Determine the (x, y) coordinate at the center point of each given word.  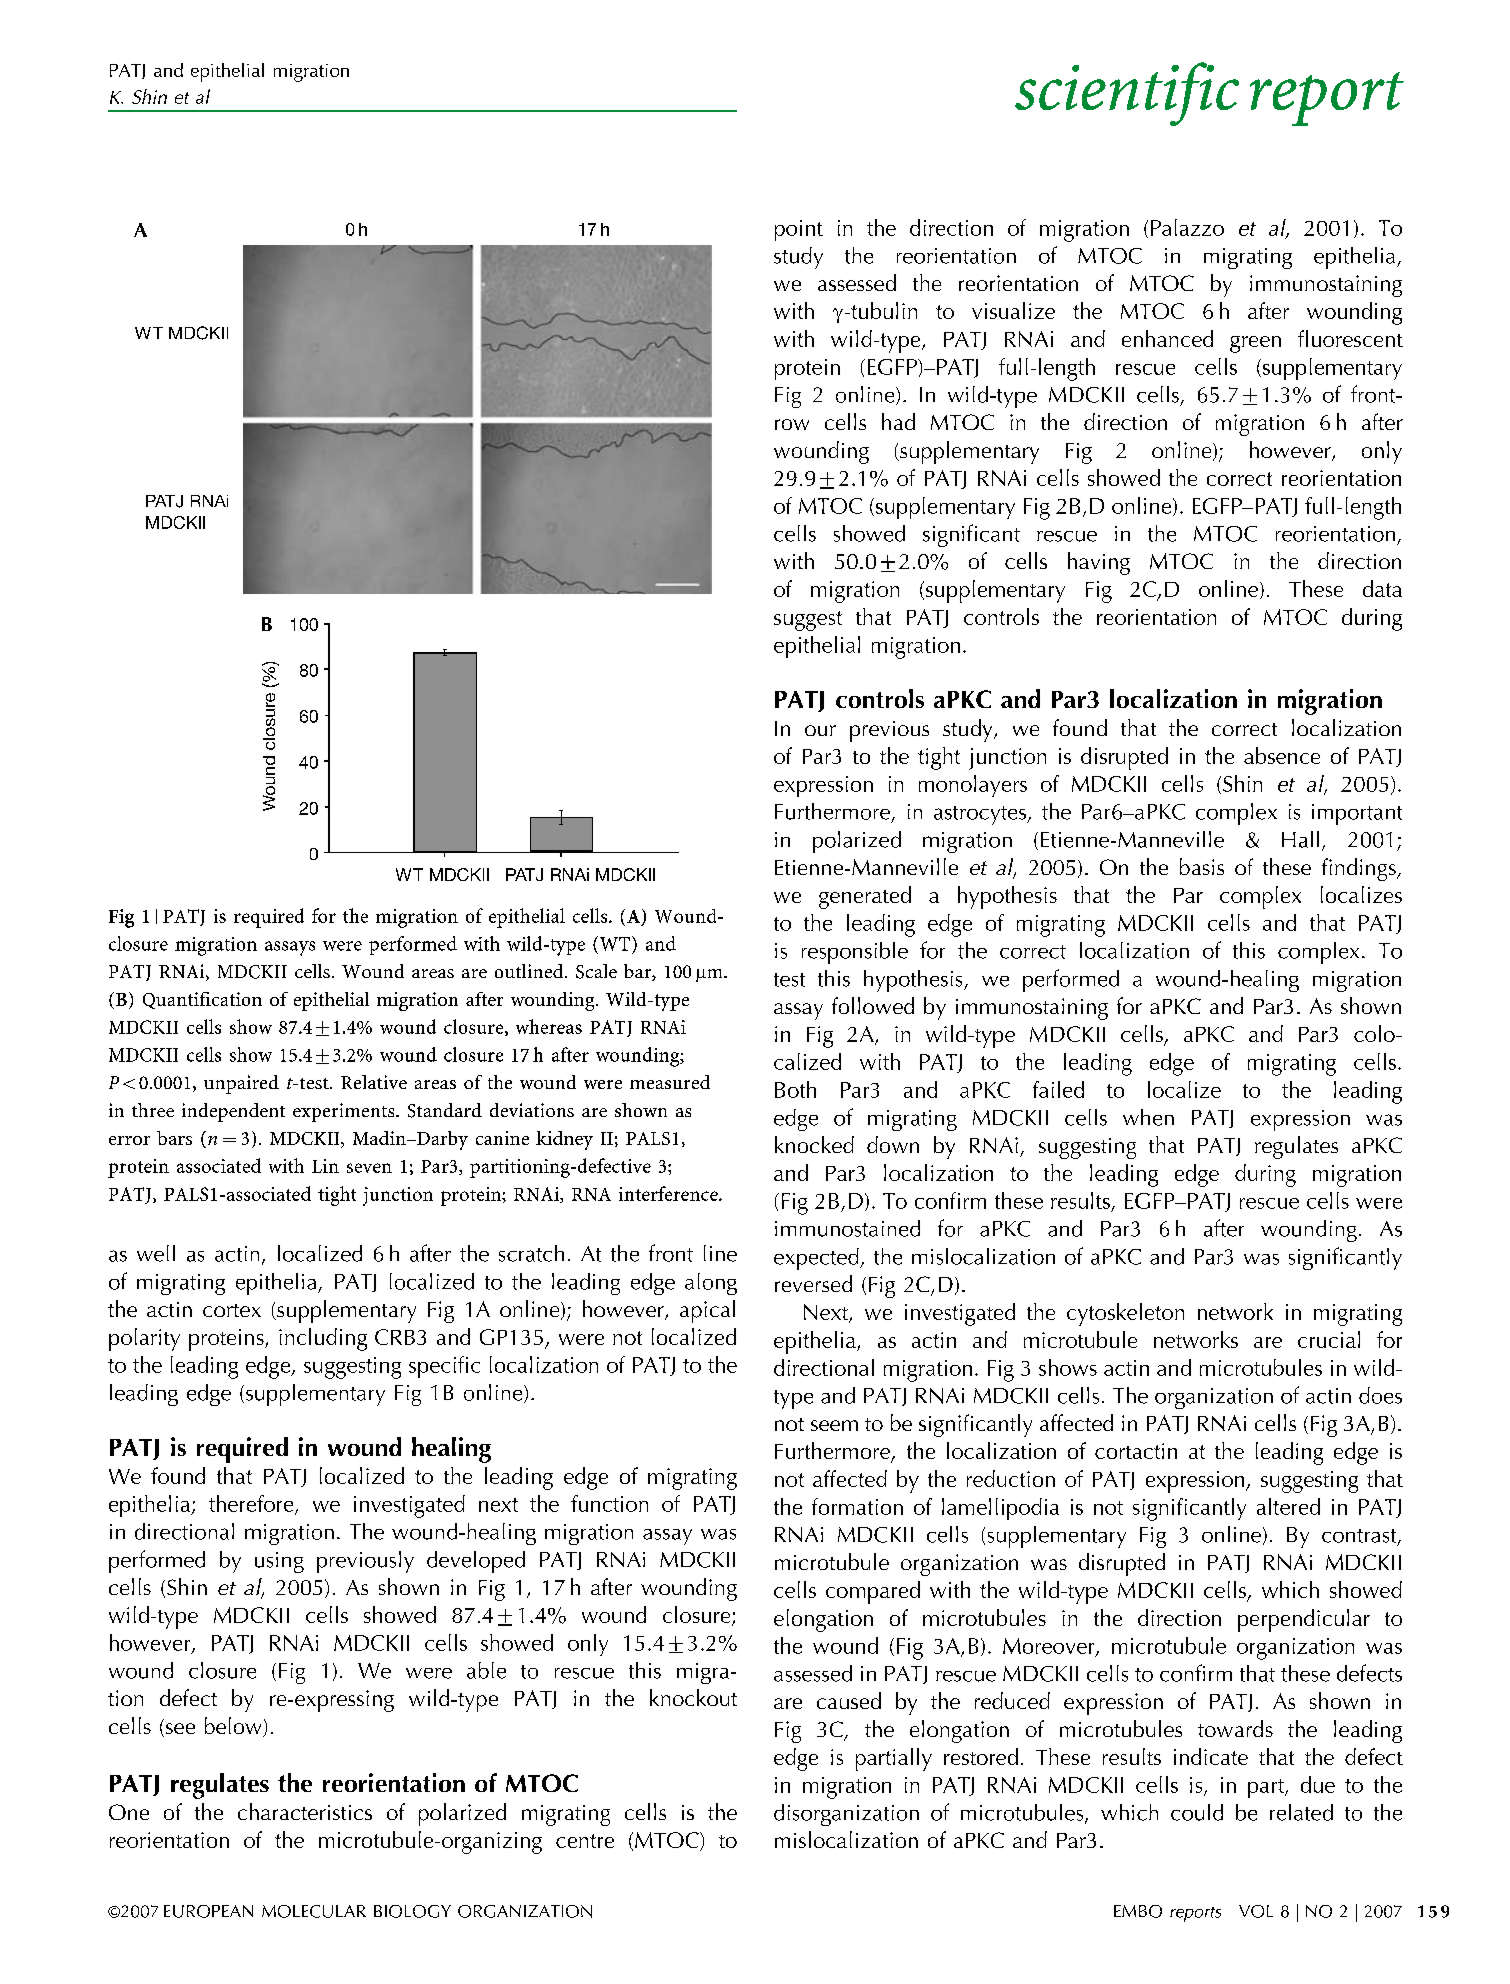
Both (795, 1089)
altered (1288, 1506)
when (1148, 1117)
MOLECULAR (314, 1911)
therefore (252, 1504)
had (898, 421)
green (1255, 344)
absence (1282, 755)
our (820, 730)
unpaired (241, 1084)
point (799, 230)
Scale (596, 971)
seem (834, 1425)
